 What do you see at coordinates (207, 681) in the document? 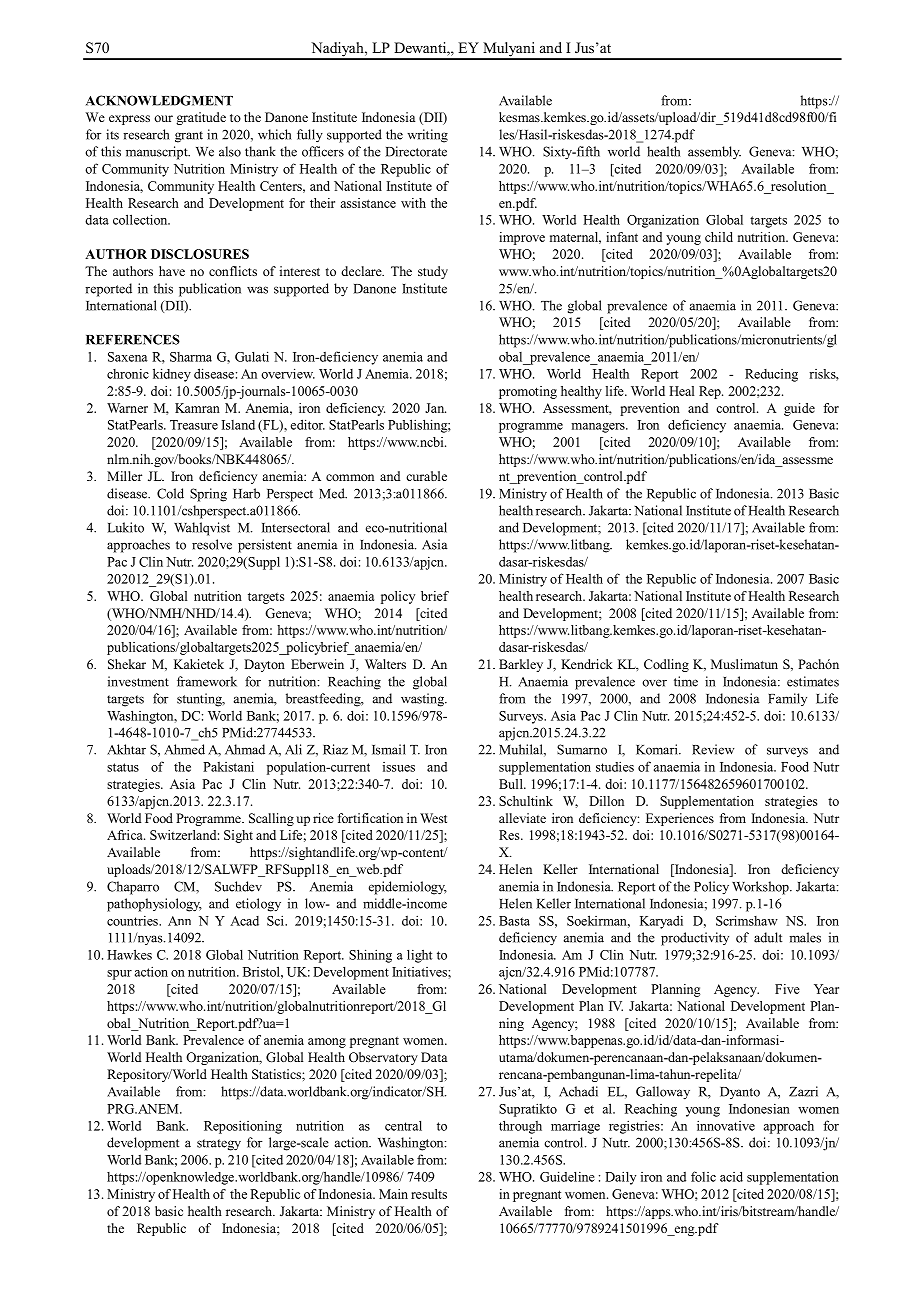
I see `framework` at bounding box center [207, 681].
